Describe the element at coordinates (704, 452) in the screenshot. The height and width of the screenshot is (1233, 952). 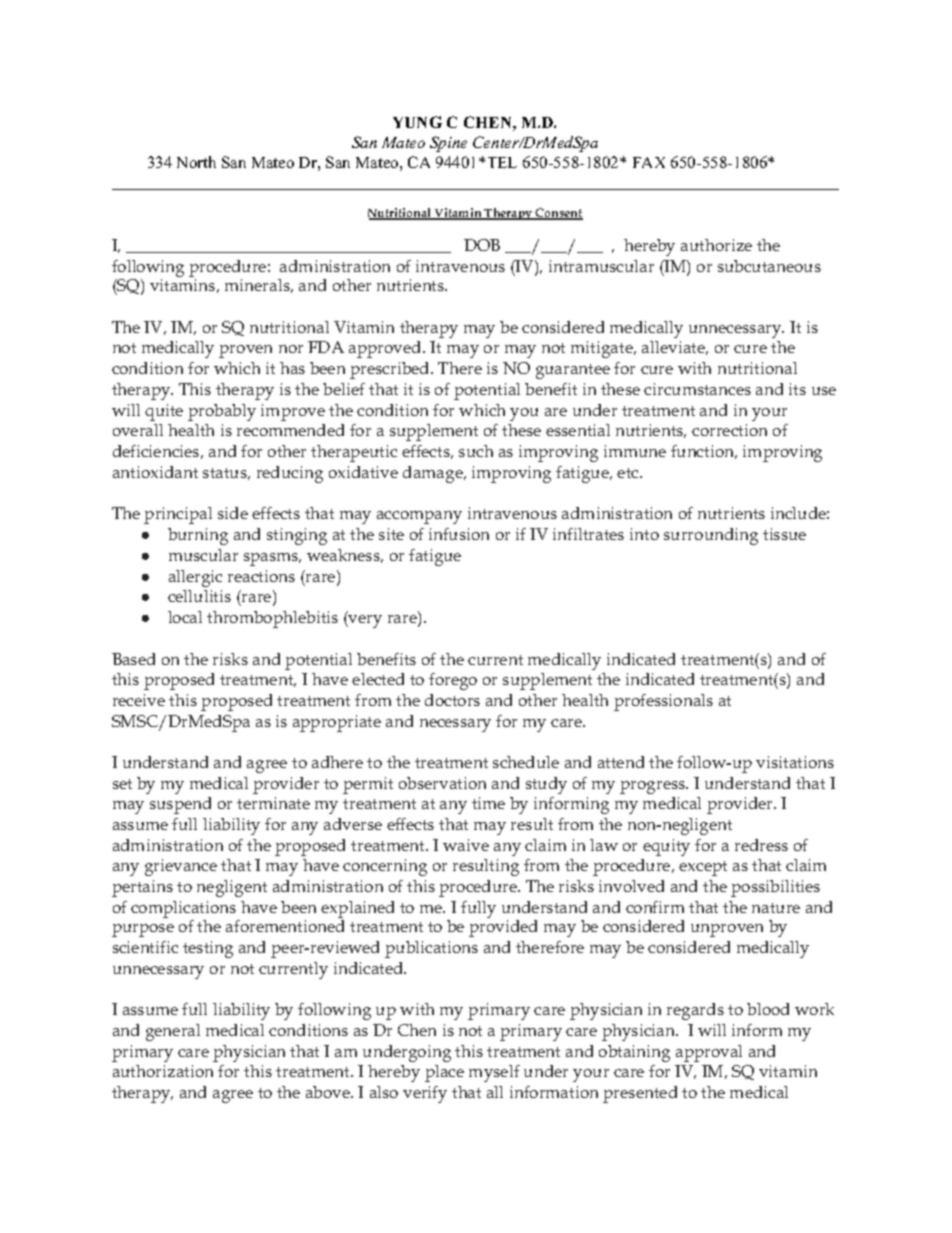
I see `function` at that location.
